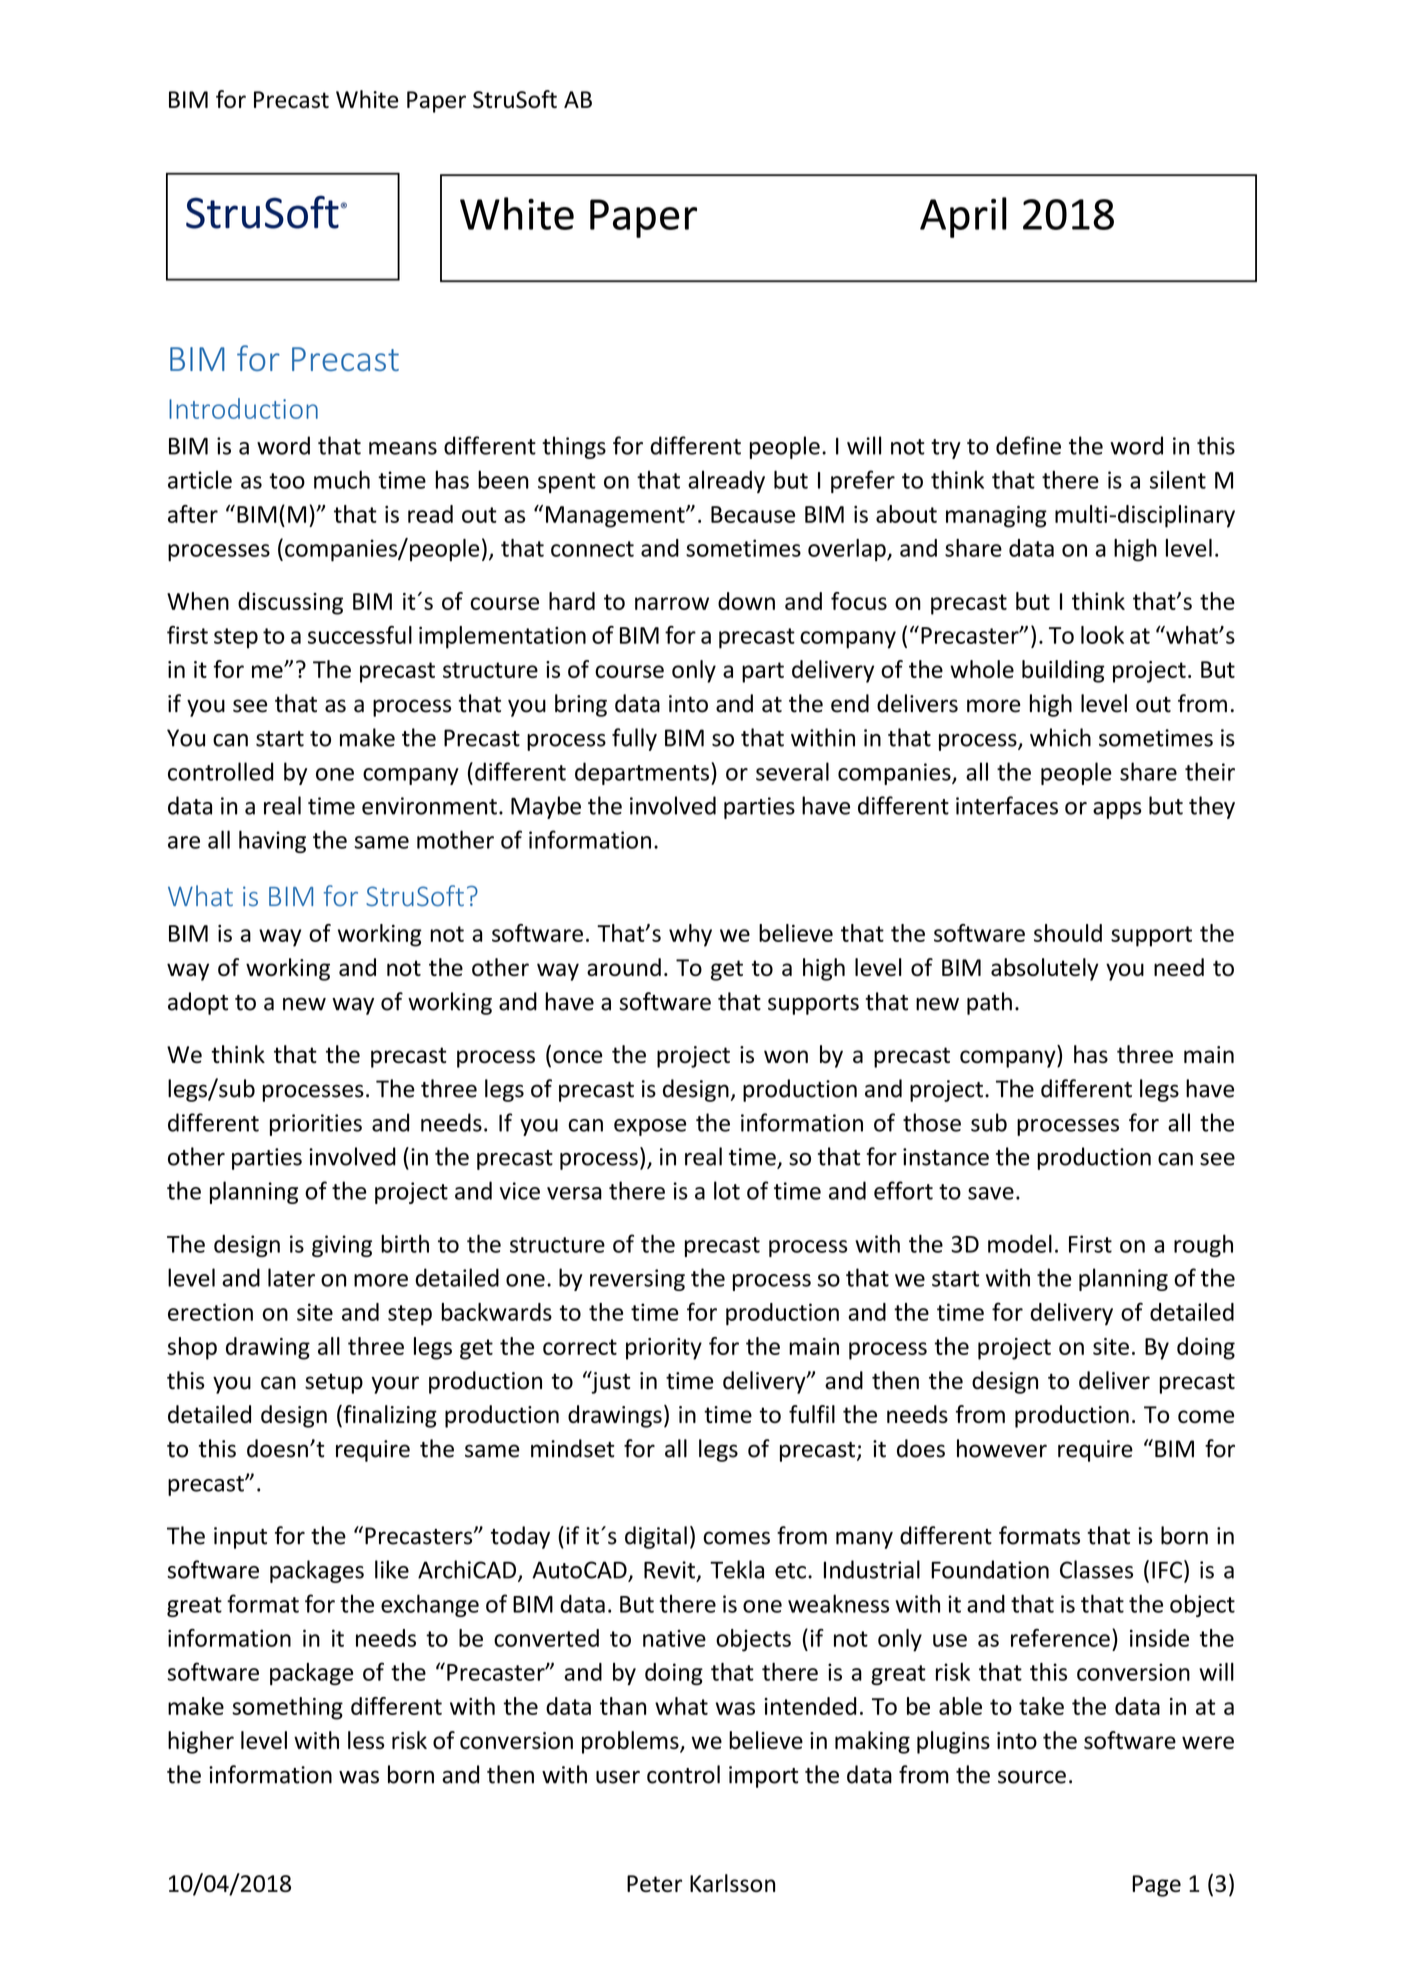 The height and width of the screenshot is (1982, 1402). Describe the element at coordinates (360, 635) in the screenshot. I see `successful` at that location.
